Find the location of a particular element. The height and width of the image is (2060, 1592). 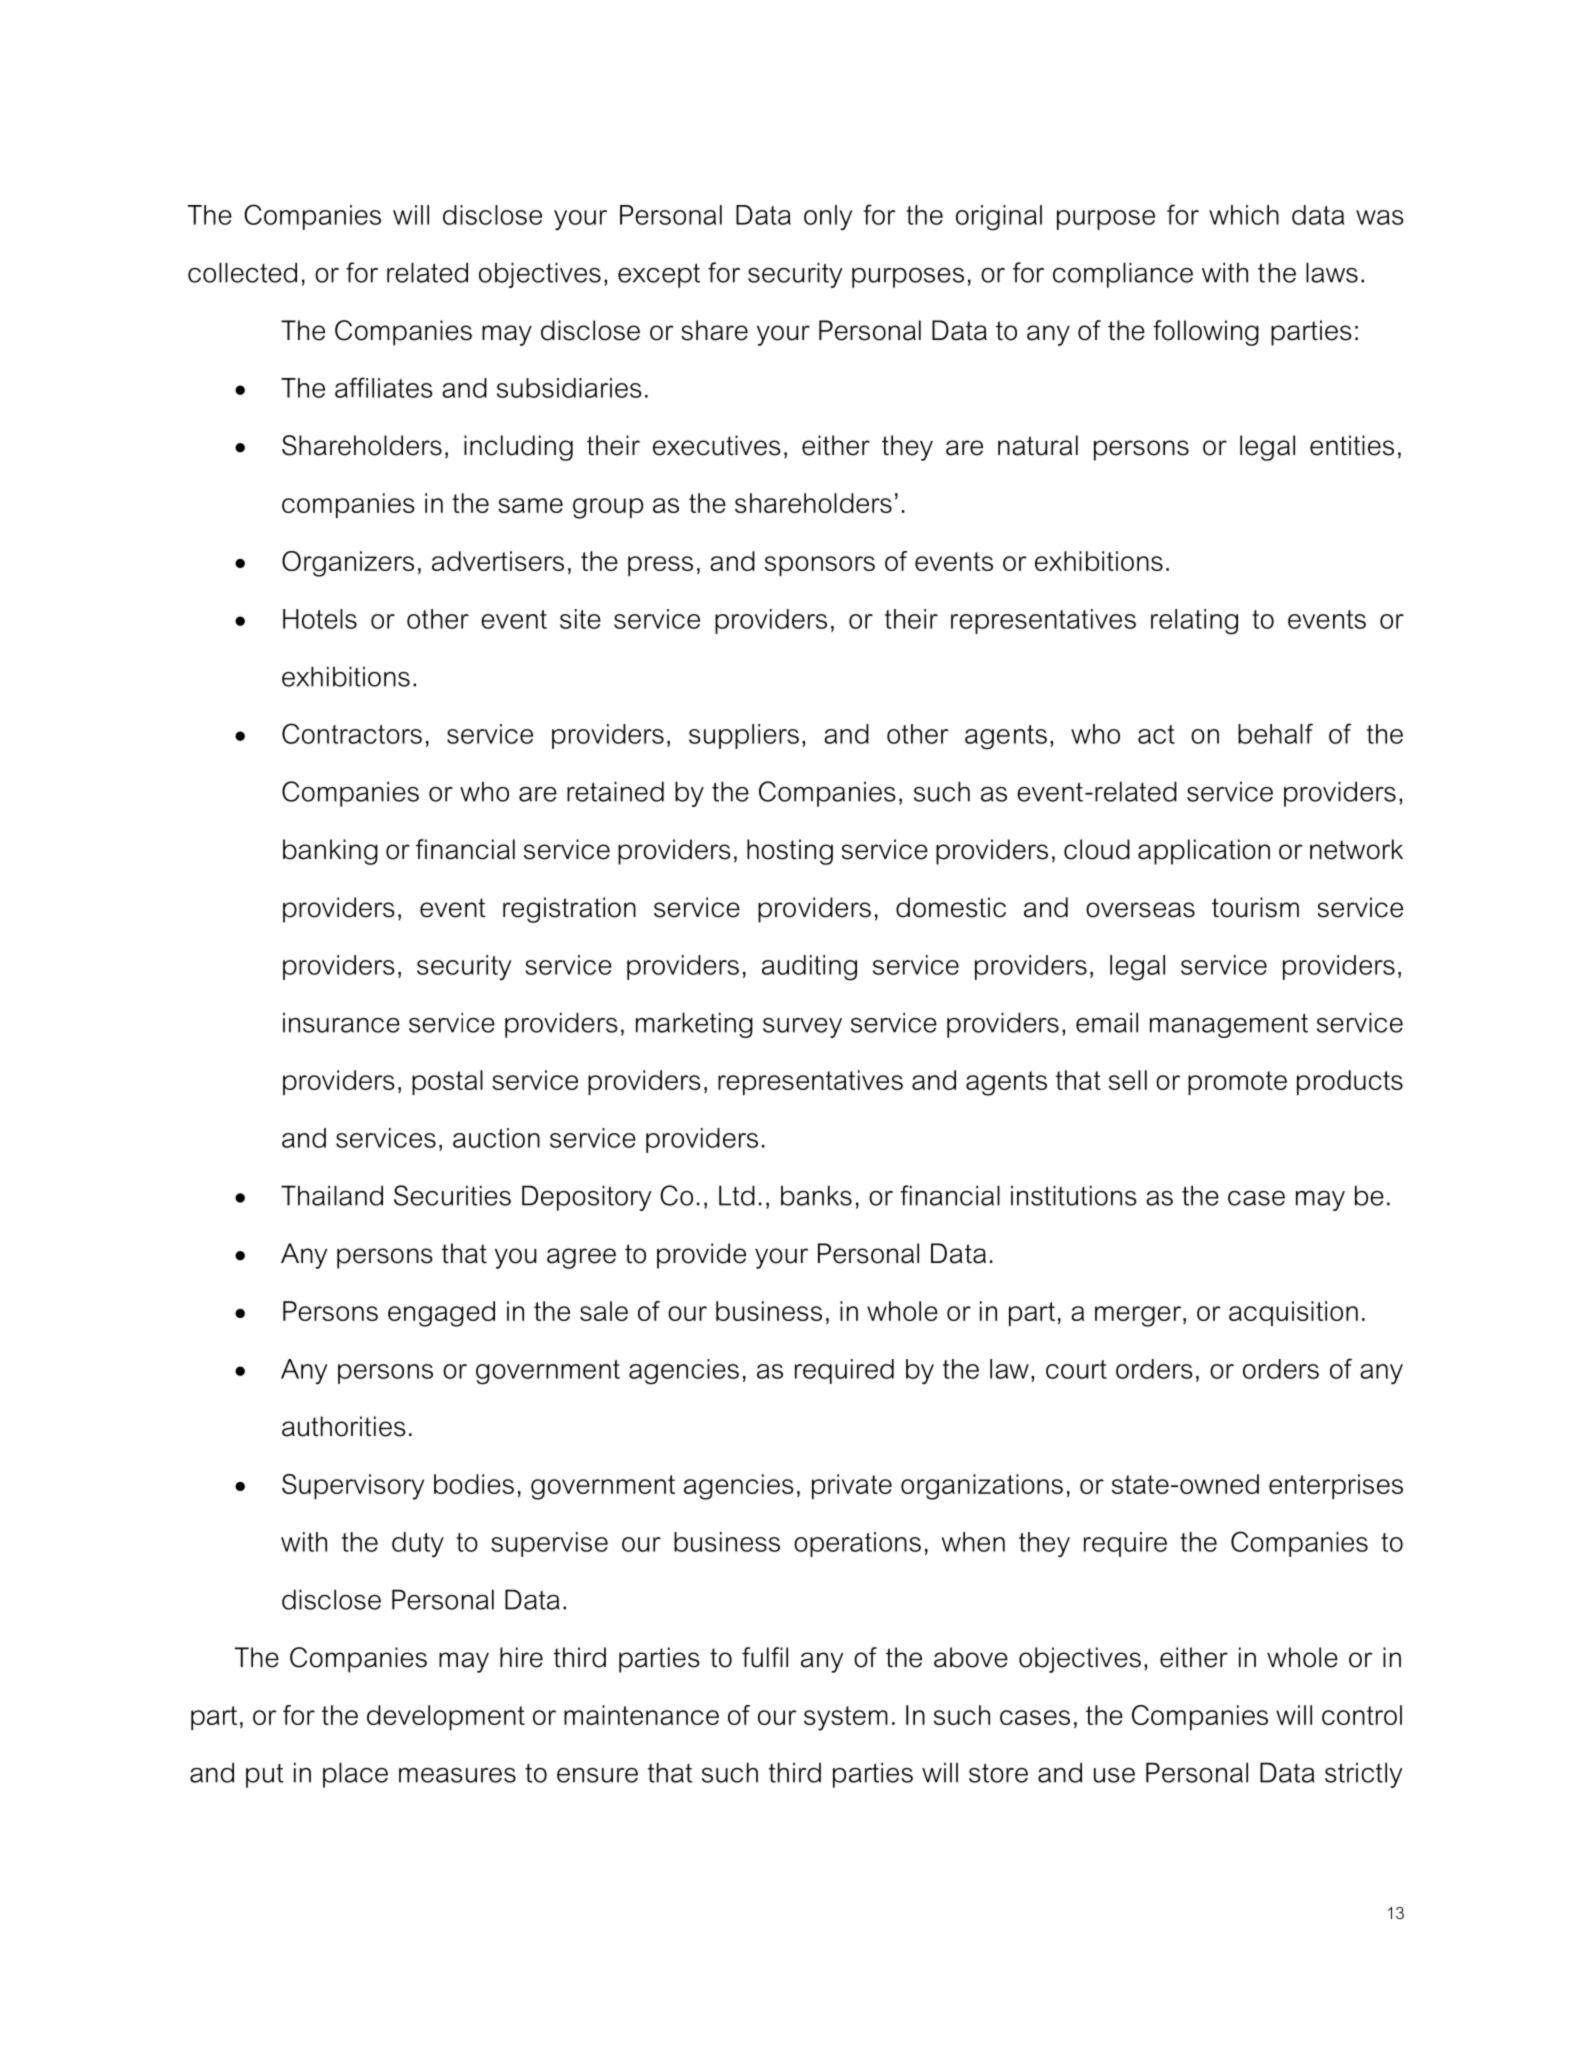

collected is located at coordinates (242, 272).
